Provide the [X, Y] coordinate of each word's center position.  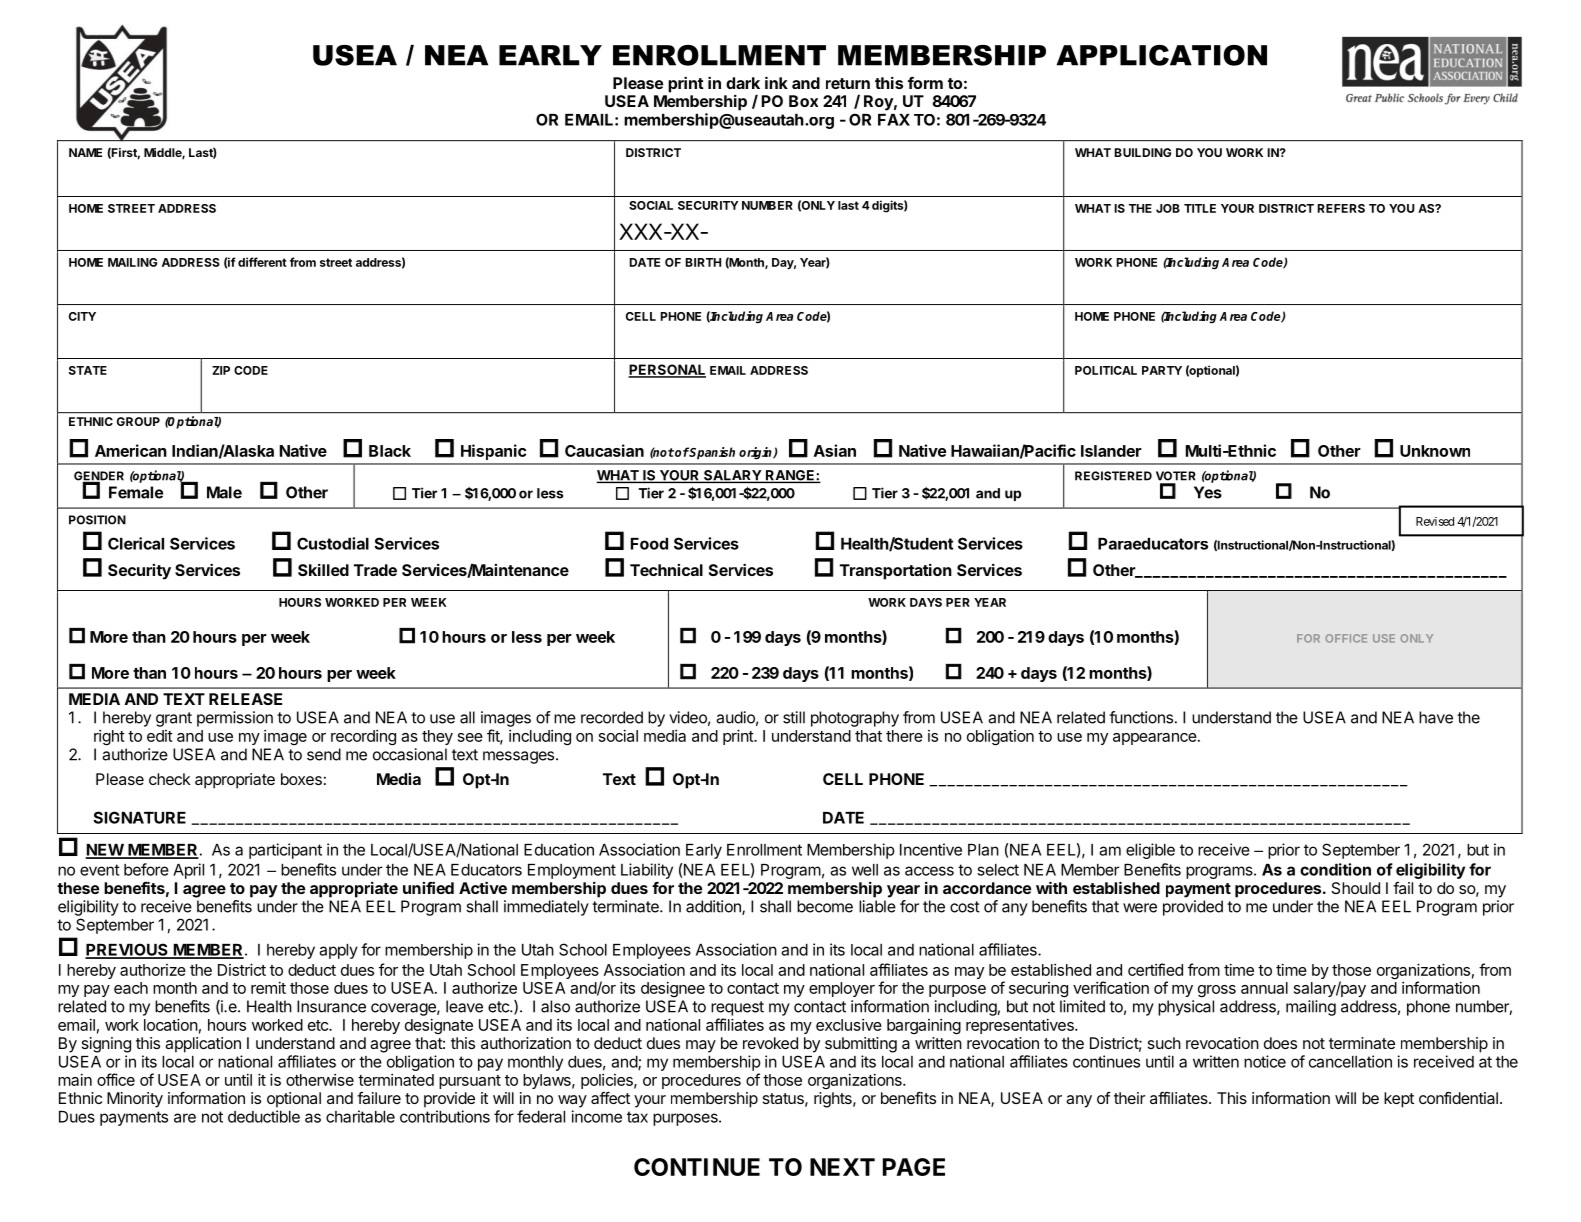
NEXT [842, 1167]
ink [776, 82]
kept [1399, 1100]
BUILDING [1142, 152]
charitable [360, 1116]
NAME [85, 152]
